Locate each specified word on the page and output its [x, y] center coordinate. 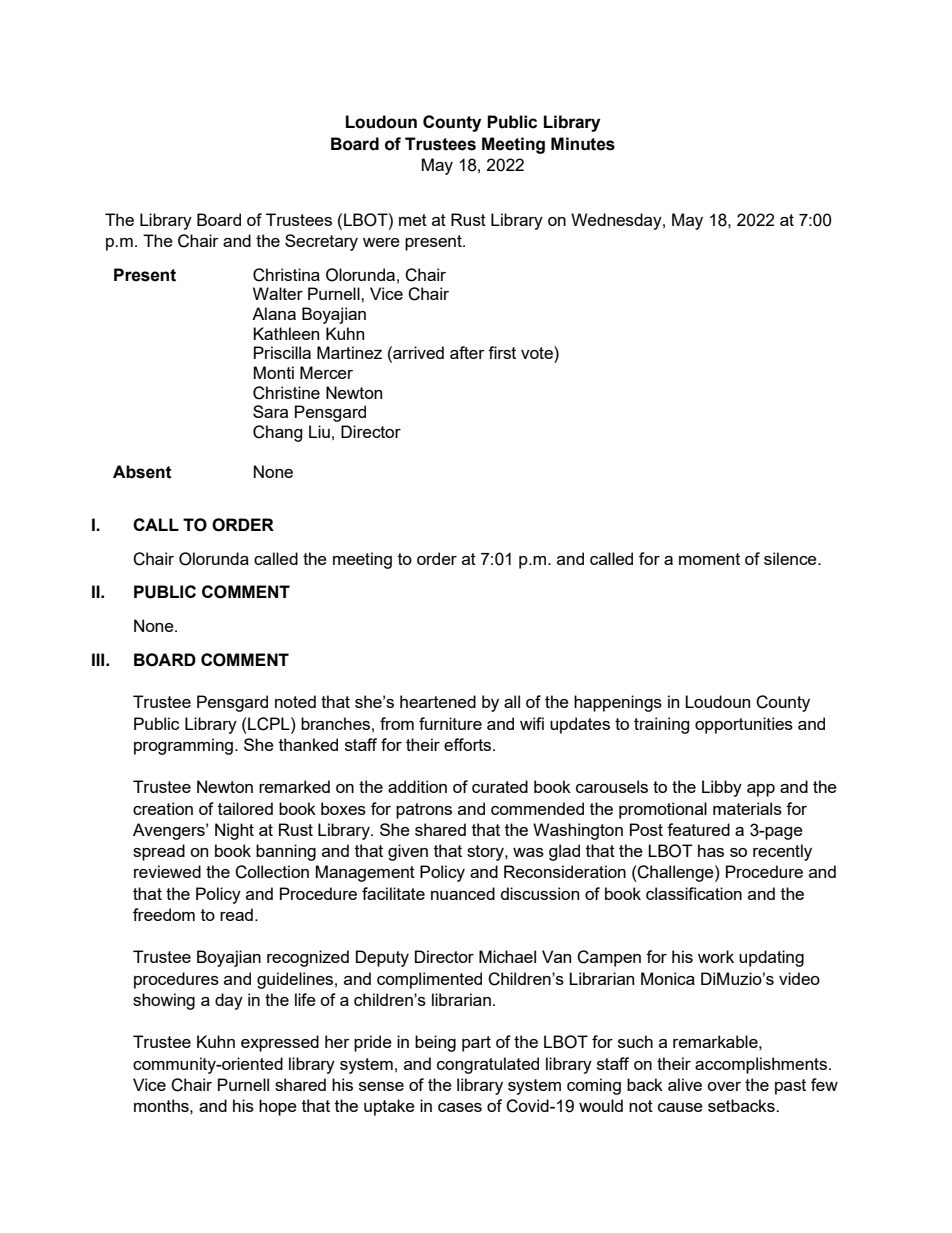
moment [709, 559]
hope [278, 1107]
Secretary [321, 242]
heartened [438, 701]
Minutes [583, 144]
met [413, 220]
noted [295, 701]
